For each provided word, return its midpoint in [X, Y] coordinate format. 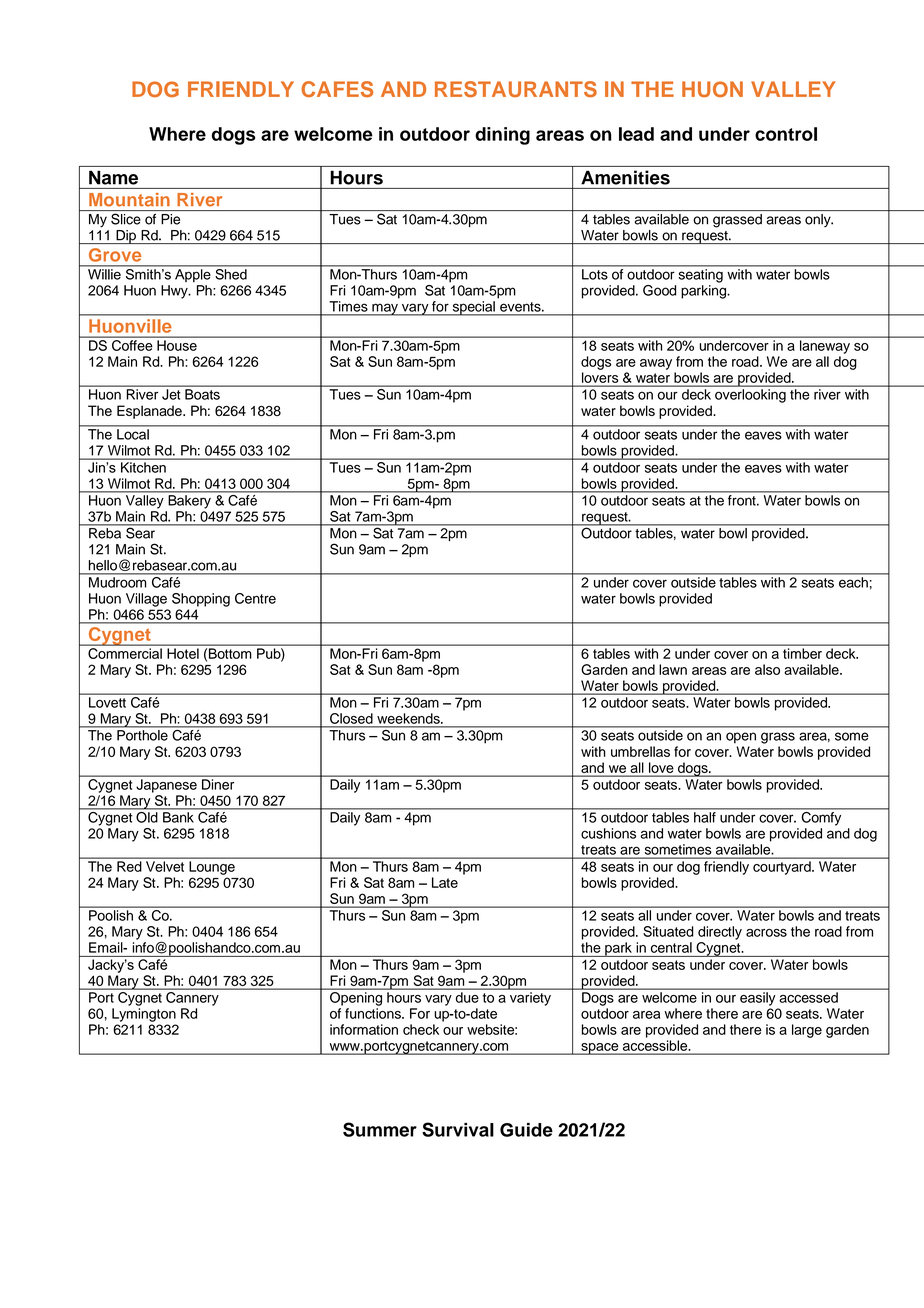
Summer [380, 1129]
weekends [409, 718]
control [786, 134]
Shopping [201, 600]
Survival [458, 1129]
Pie [170, 219]
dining [502, 136]
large [807, 1031]
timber [802, 653]
